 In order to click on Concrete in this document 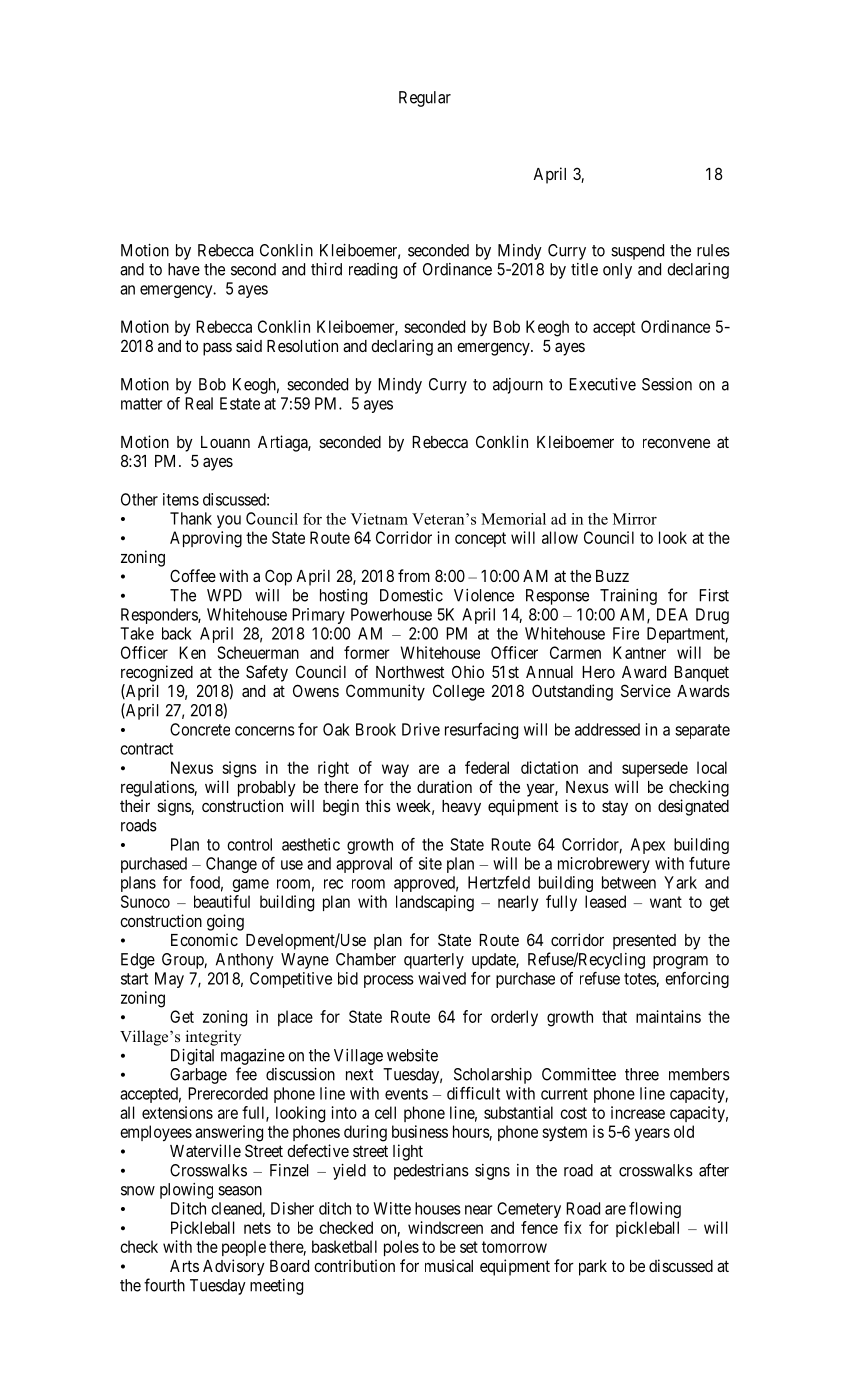, I will do `click(200, 729)`.
